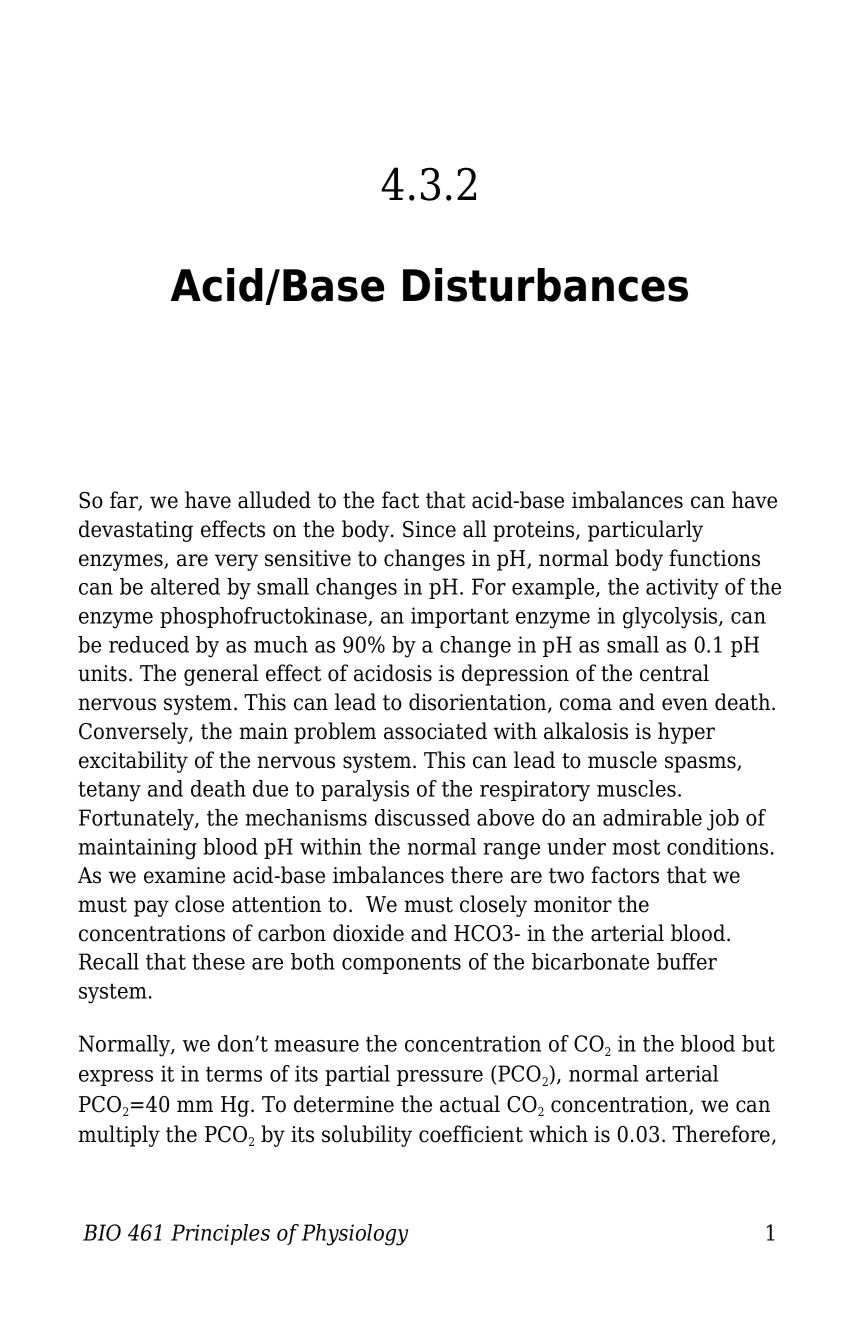 The width and height of the screenshot is (861, 1330). What do you see at coordinates (274, 500) in the screenshot?
I see `alluded` at bounding box center [274, 500].
